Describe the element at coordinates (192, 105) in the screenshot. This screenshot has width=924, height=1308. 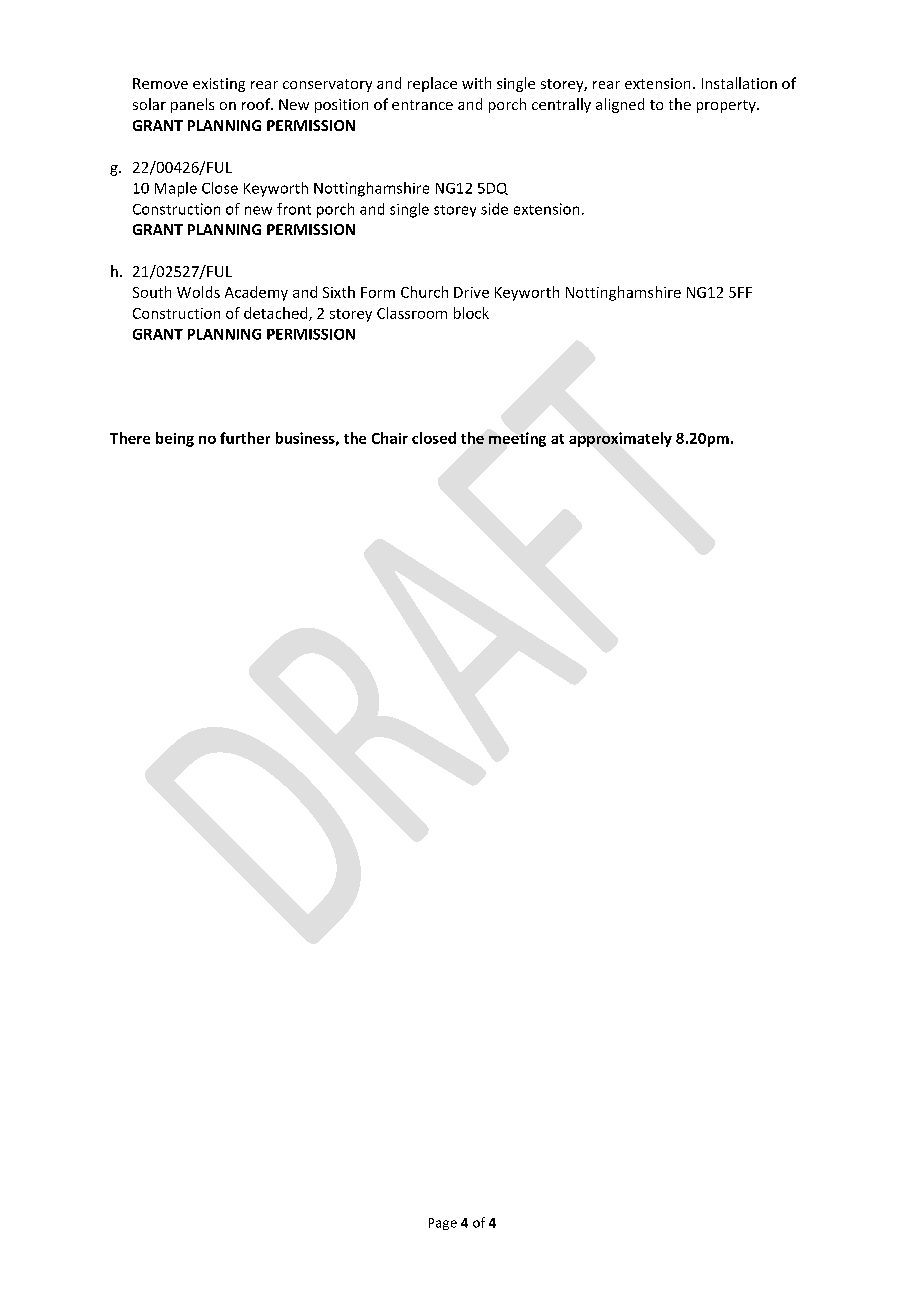
I see `panels` at that location.
